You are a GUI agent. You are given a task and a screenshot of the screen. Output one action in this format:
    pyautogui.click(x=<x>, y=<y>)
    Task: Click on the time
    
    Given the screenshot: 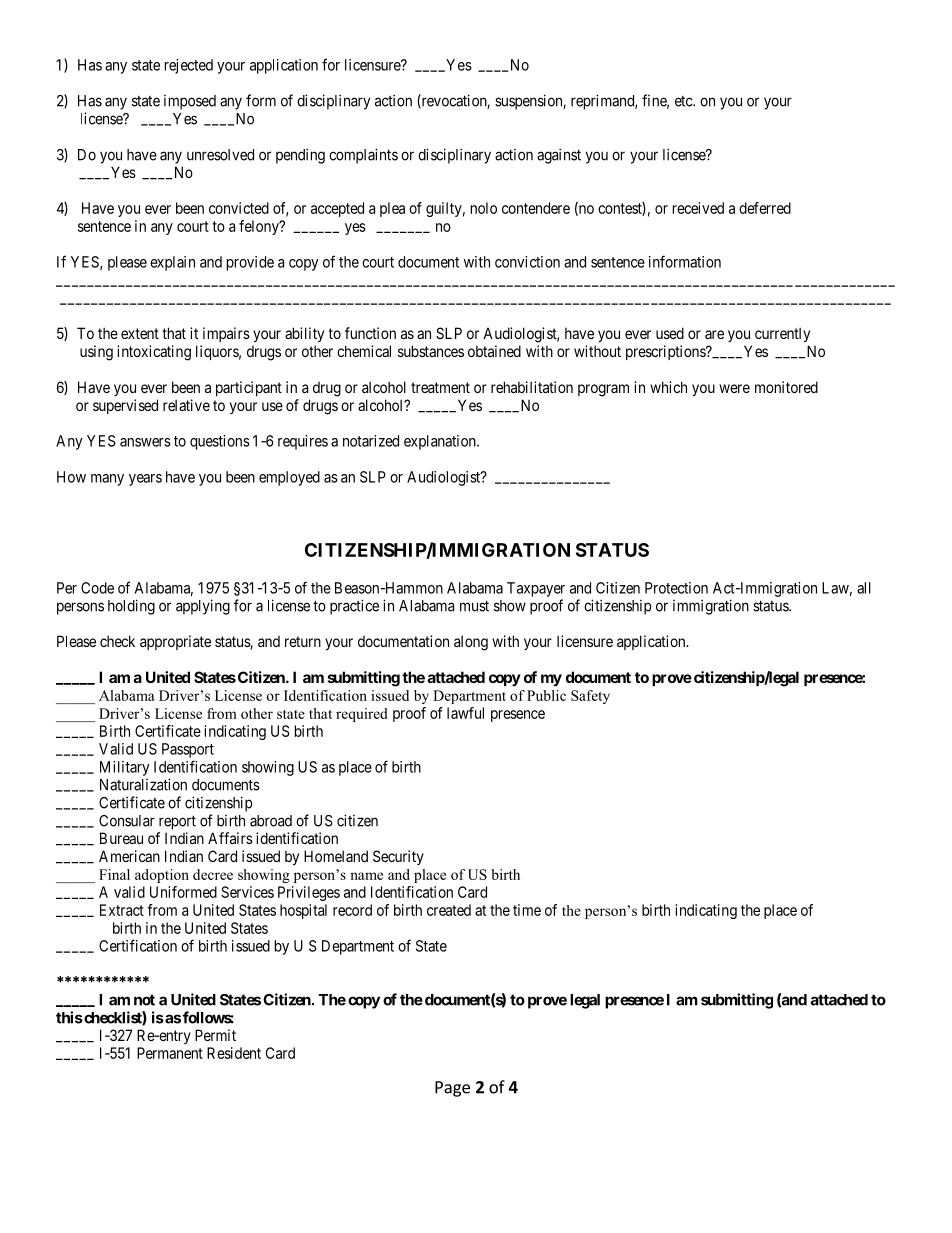 What is the action you would take?
    pyautogui.click(x=527, y=910)
